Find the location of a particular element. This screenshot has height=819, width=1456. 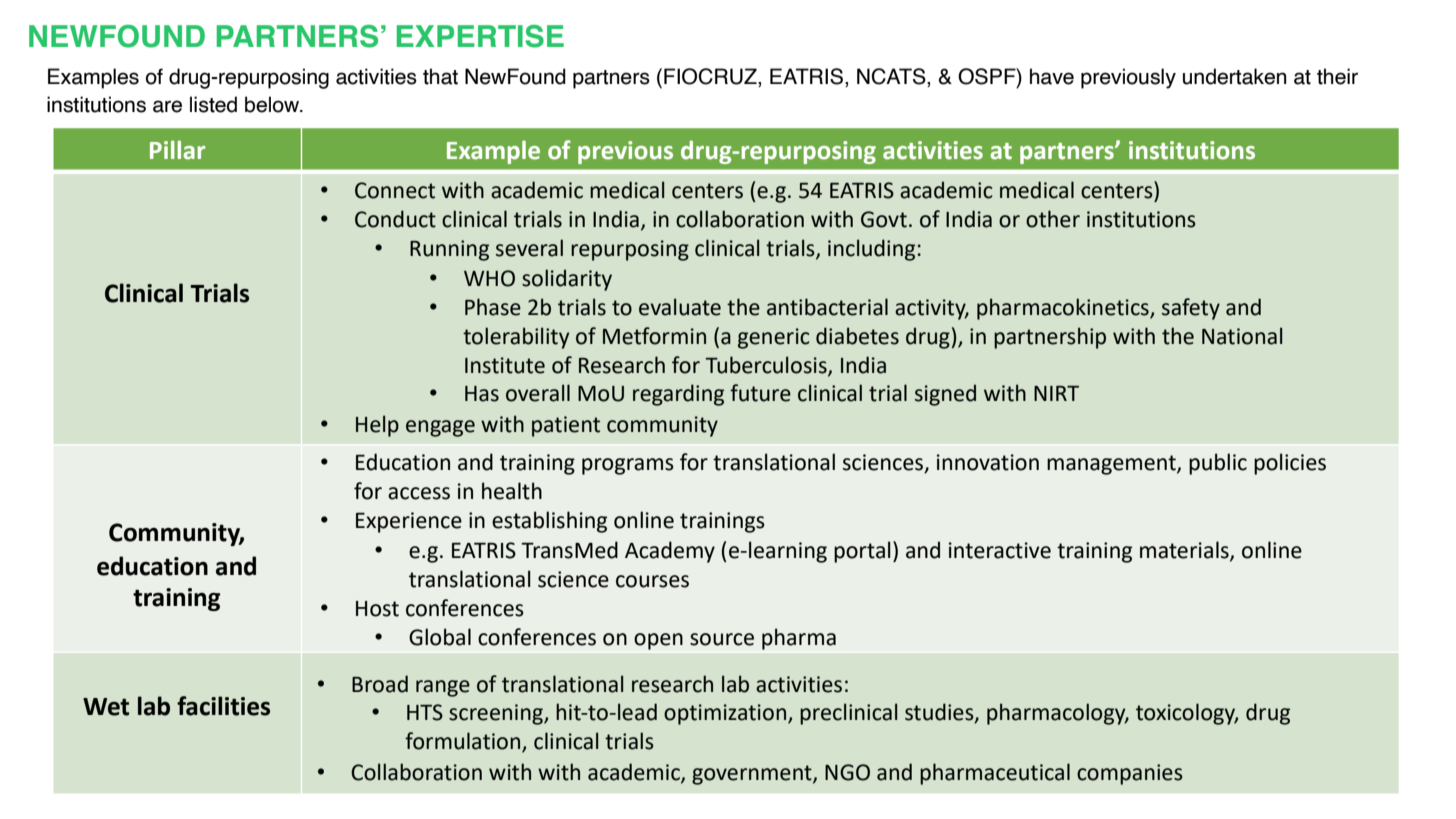

materials is located at coordinates (1185, 551).
